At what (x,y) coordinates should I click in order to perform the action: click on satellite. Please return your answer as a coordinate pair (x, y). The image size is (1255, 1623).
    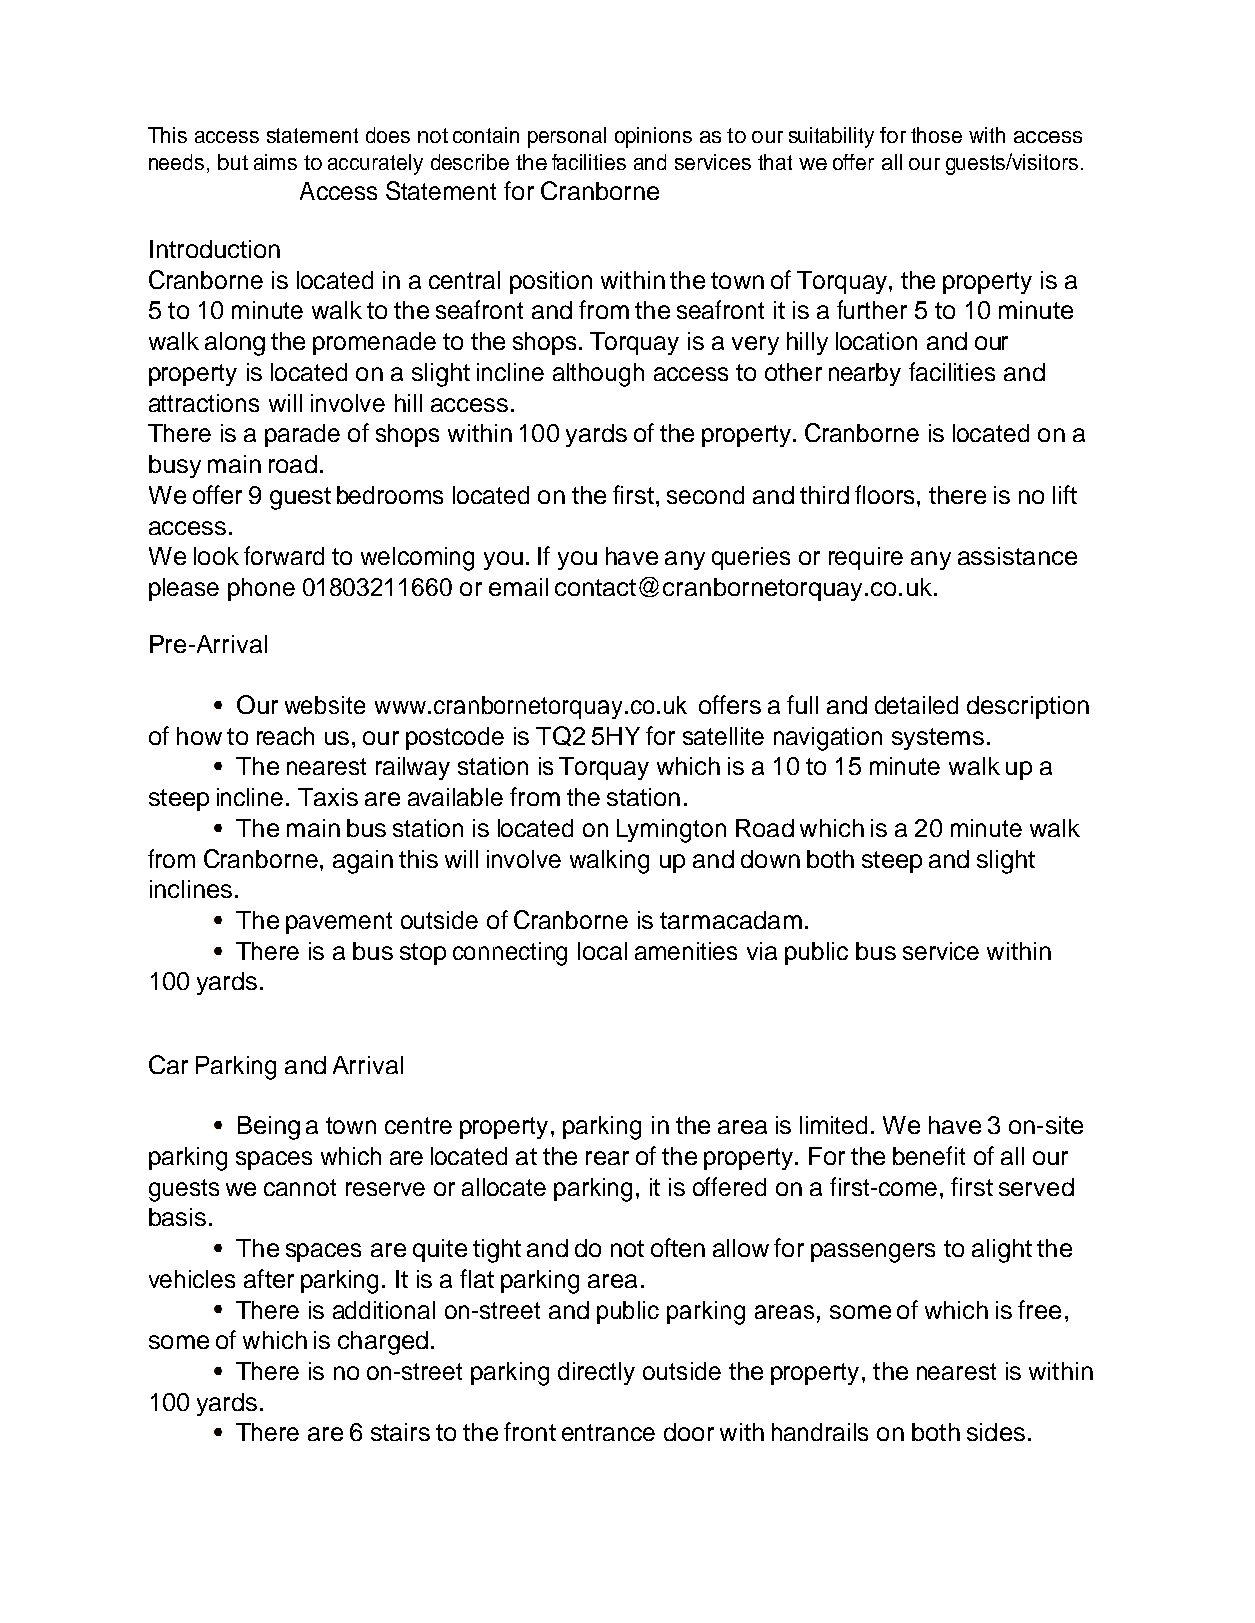
    Looking at the image, I should click on (723, 736).
